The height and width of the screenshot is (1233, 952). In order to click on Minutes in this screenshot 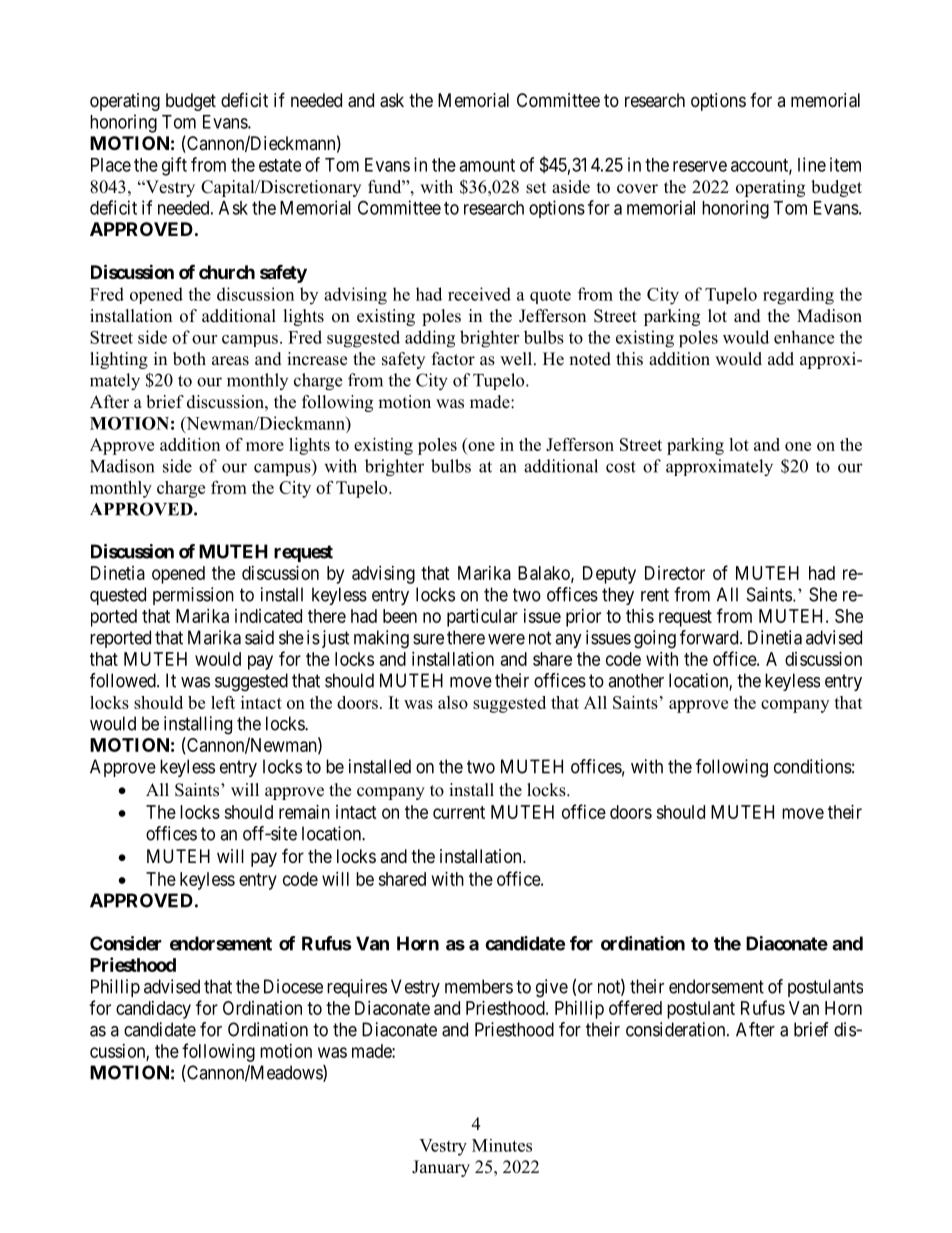, I will do `click(502, 1145)`.
